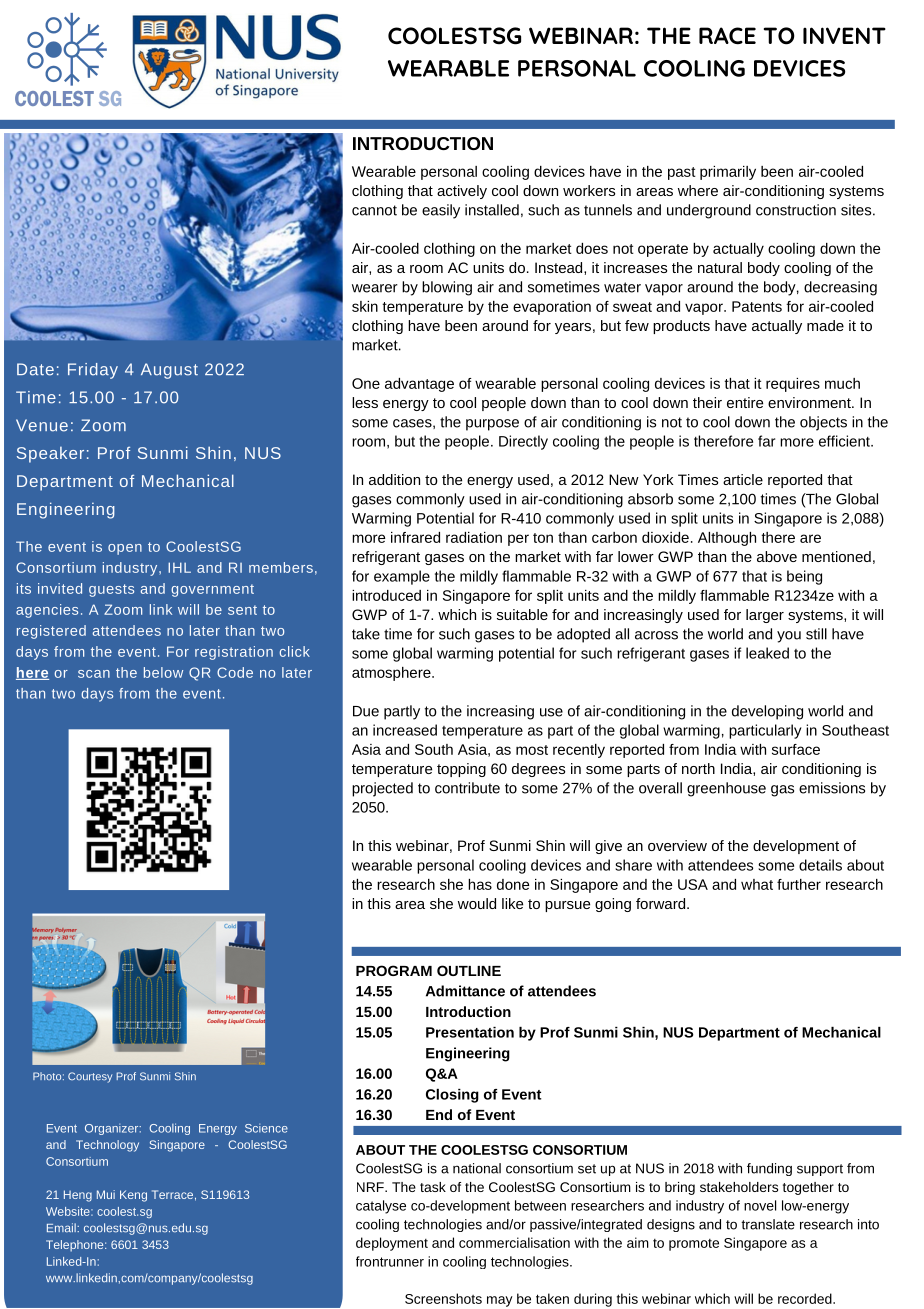  What do you see at coordinates (844, 35) in the screenshot?
I see `INVENT` at bounding box center [844, 35].
